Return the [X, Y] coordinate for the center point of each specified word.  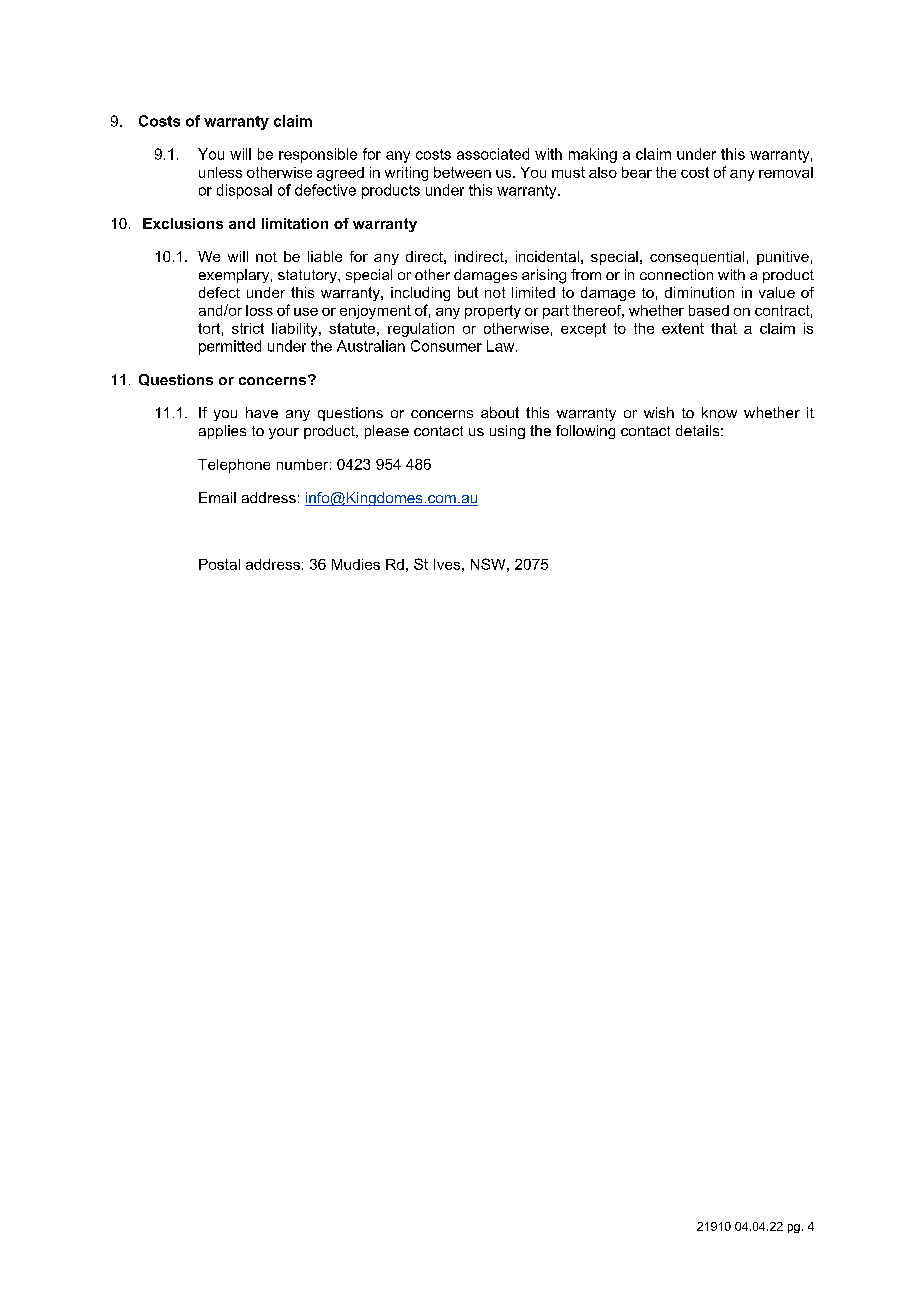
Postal [219, 564]
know [719, 412]
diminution [699, 292]
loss [259, 310]
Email [217, 497]
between [462, 172]
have [262, 412]
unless [220, 172]
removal [786, 172]
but [468, 292]
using [507, 432]
